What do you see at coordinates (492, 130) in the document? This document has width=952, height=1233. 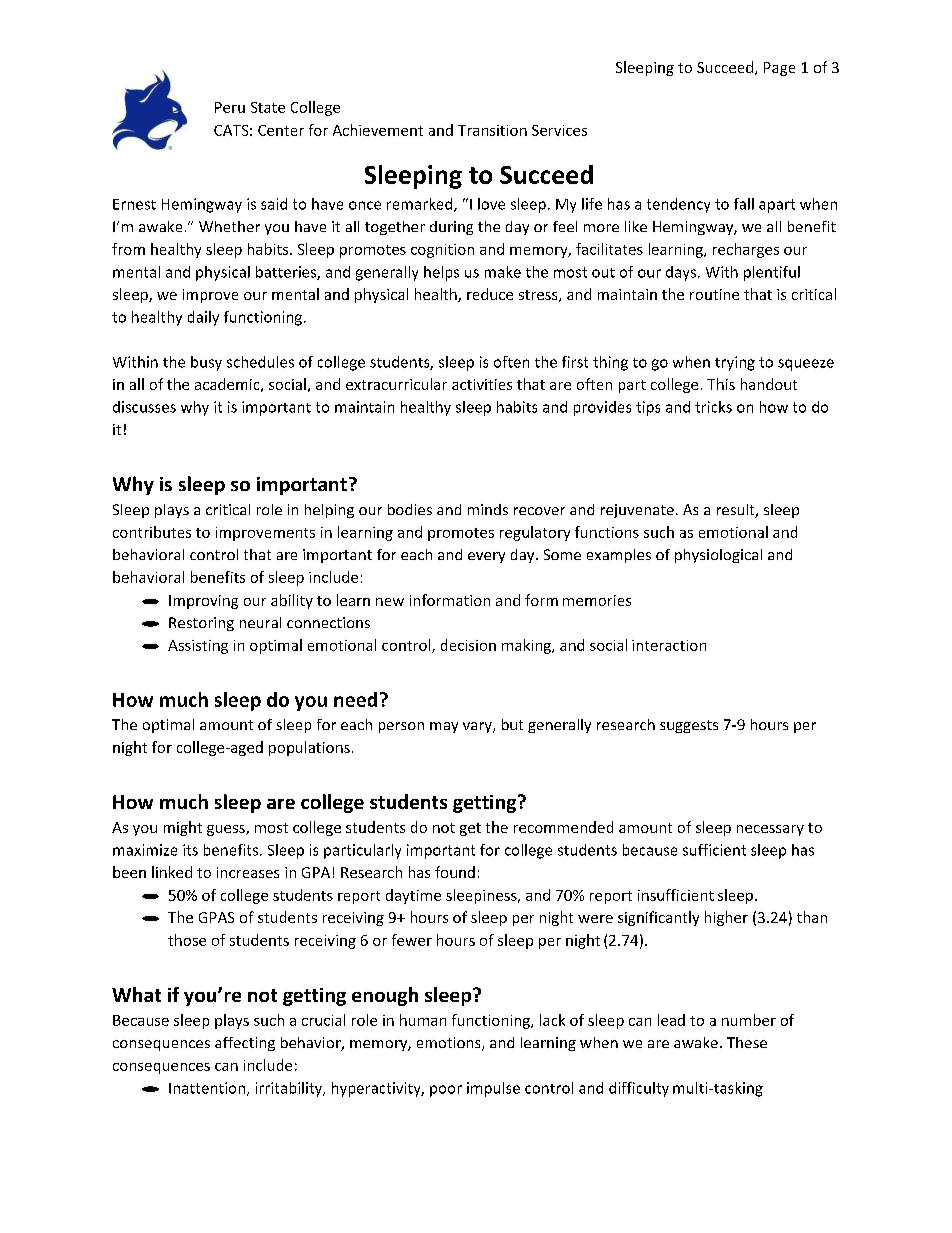 I see `Transition` at bounding box center [492, 130].
